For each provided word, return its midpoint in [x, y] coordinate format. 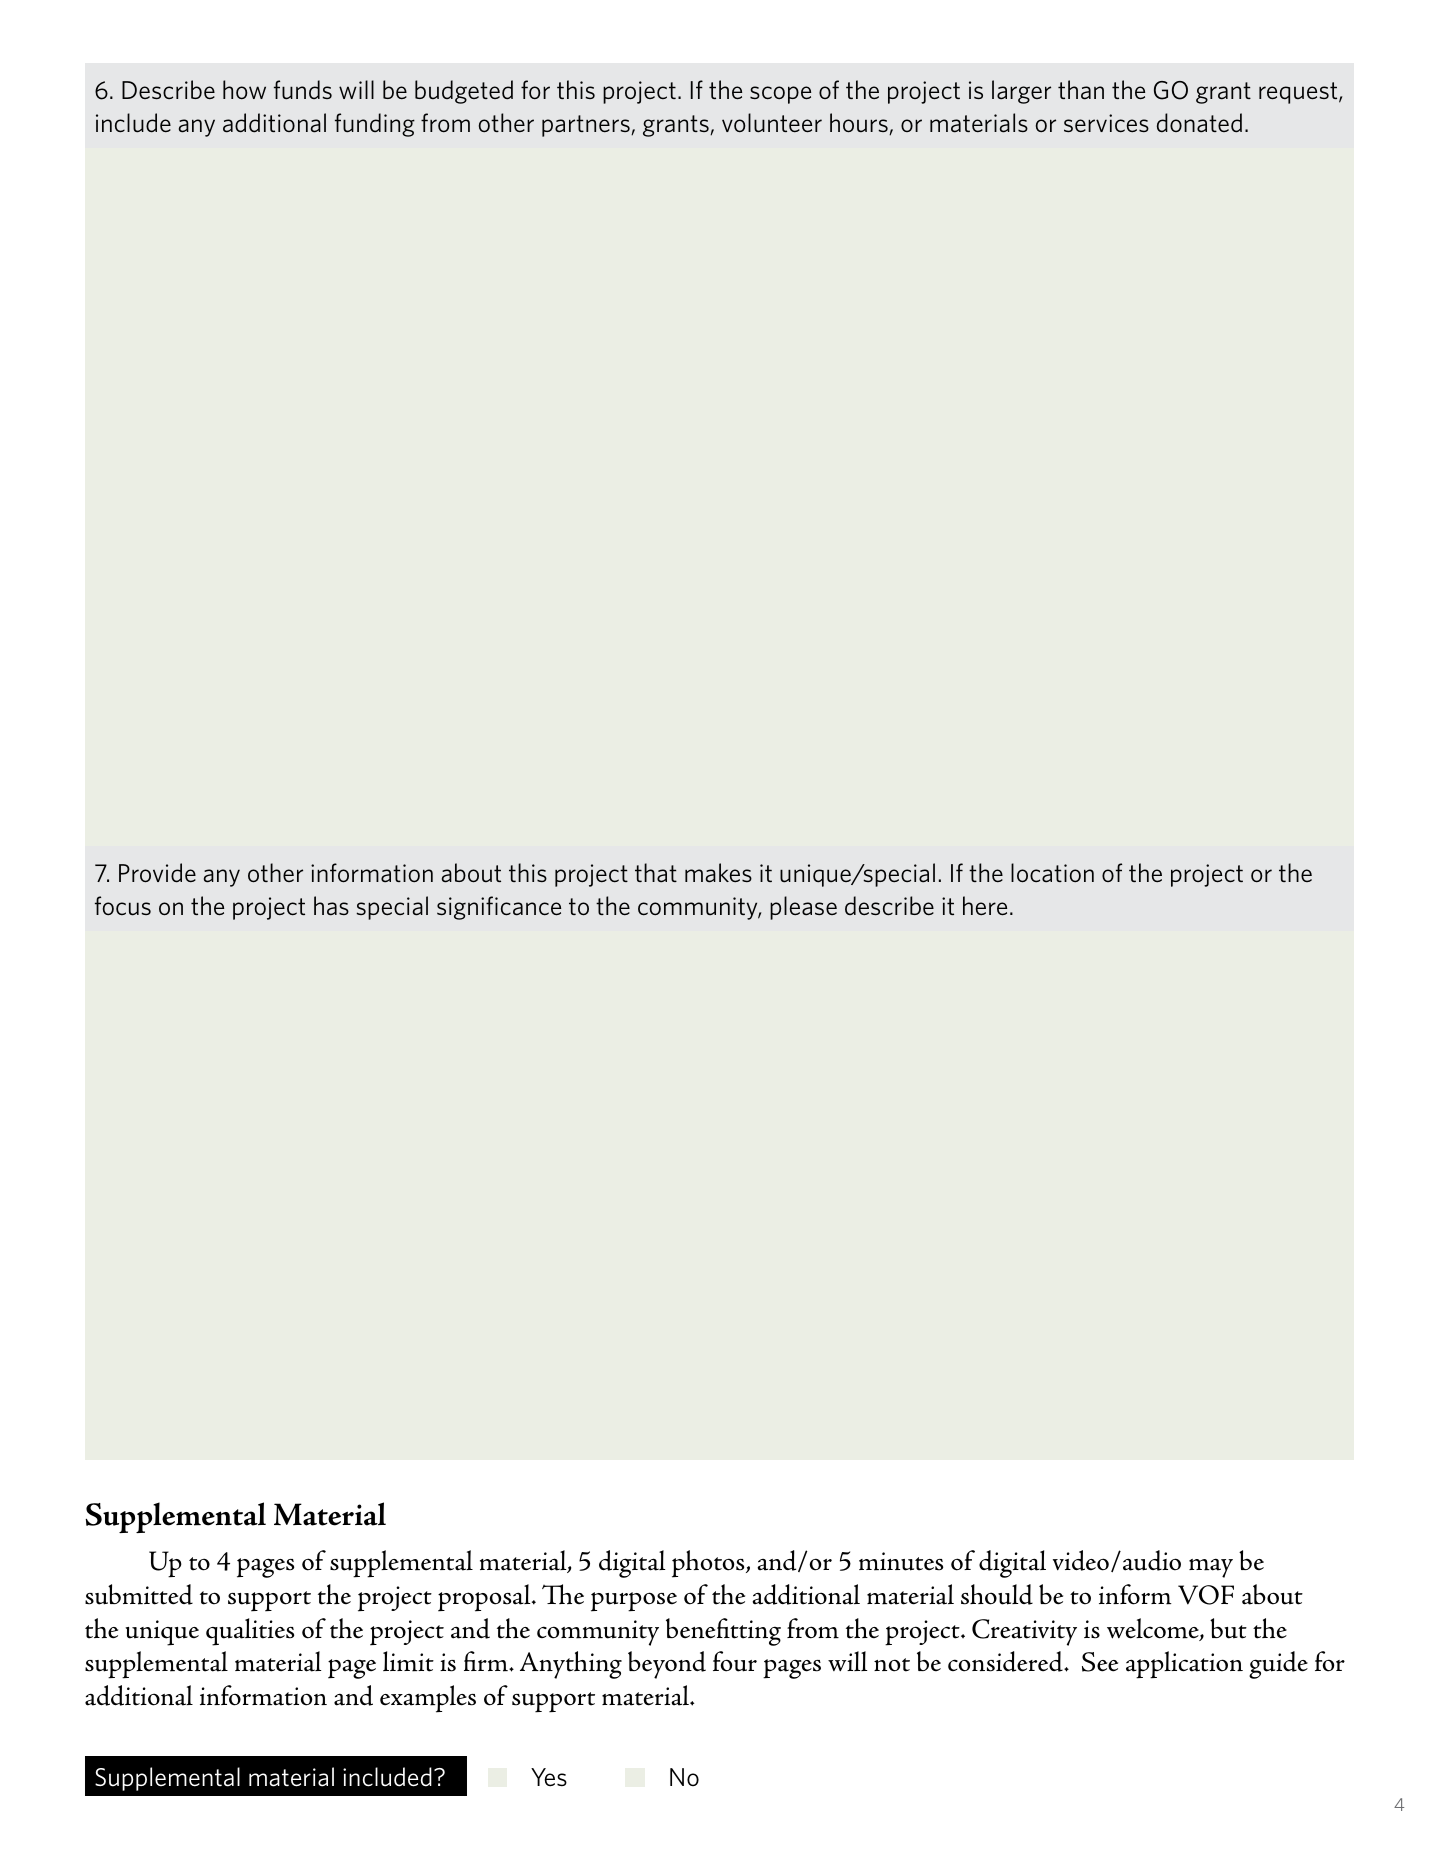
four [735, 1661]
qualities [250, 1632]
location [1052, 873]
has [331, 906]
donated [1199, 123]
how [244, 90]
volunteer [772, 123]
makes [718, 873]
